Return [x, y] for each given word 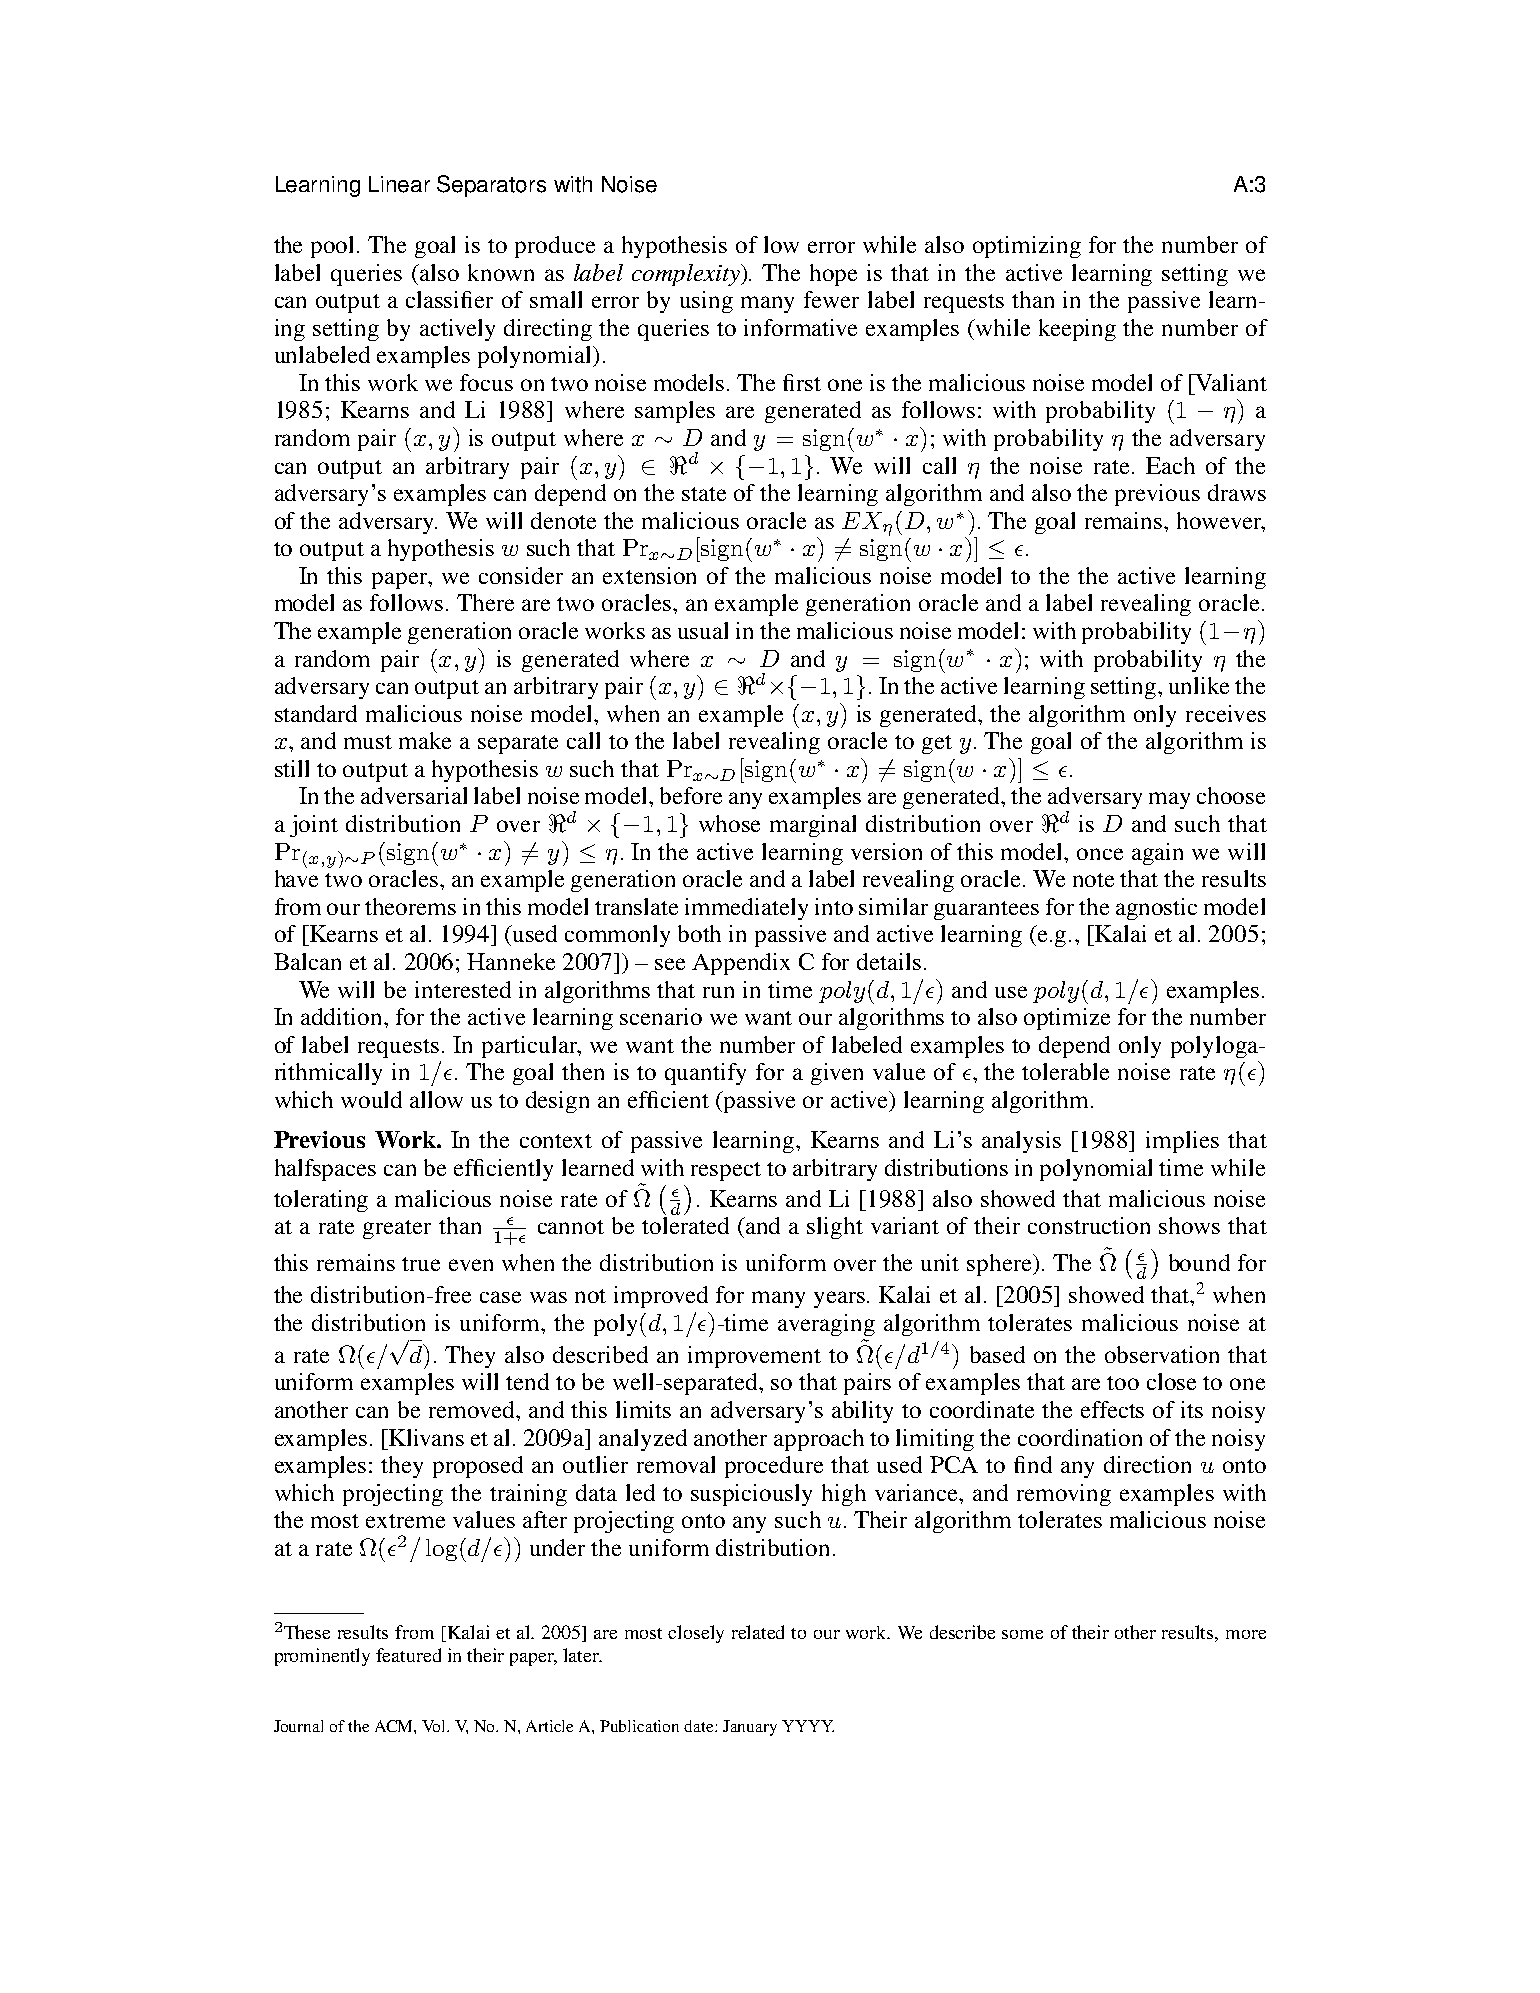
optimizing [1027, 247]
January [750, 1728]
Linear [399, 184]
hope [833, 275]
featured [408, 1655]
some [1022, 1634]
